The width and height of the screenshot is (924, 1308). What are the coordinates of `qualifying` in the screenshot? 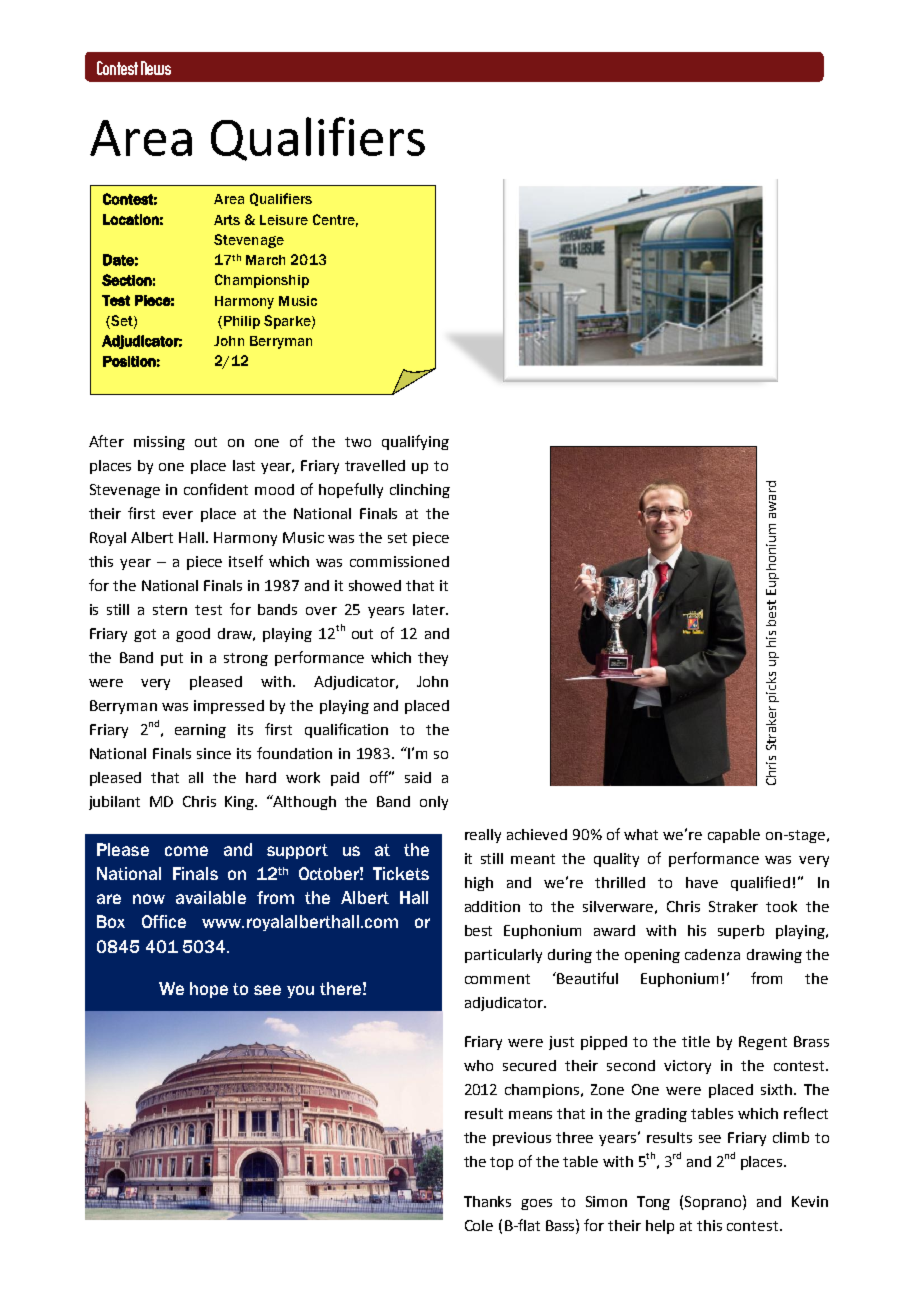 It's located at (415, 442).
